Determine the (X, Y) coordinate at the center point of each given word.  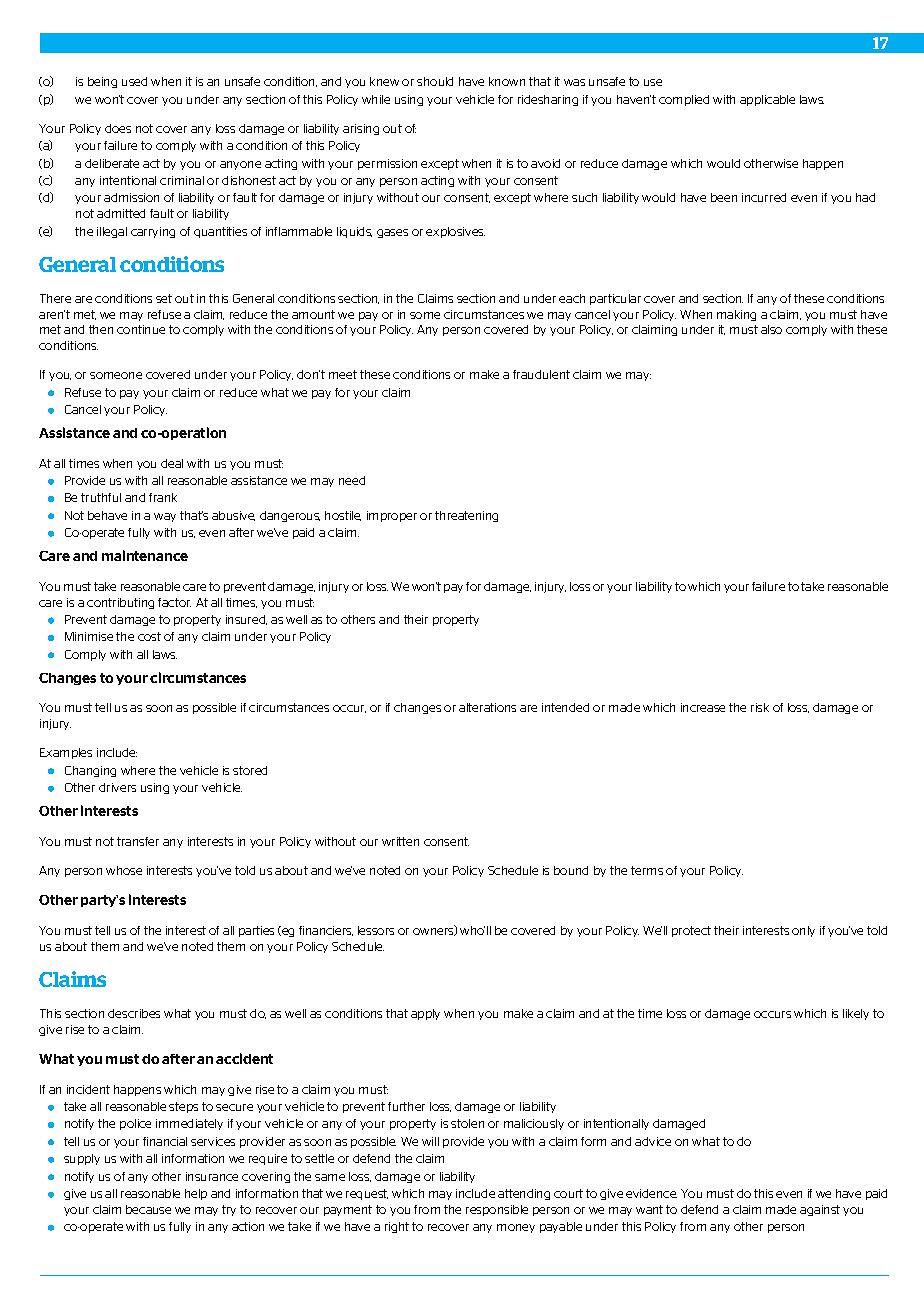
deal (172, 463)
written (400, 841)
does (118, 128)
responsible (497, 1210)
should (435, 81)
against (820, 1210)
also (771, 329)
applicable (767, 100)
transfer (138, 841)
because (148, 1209)
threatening (466, 516)
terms (647, 870)
